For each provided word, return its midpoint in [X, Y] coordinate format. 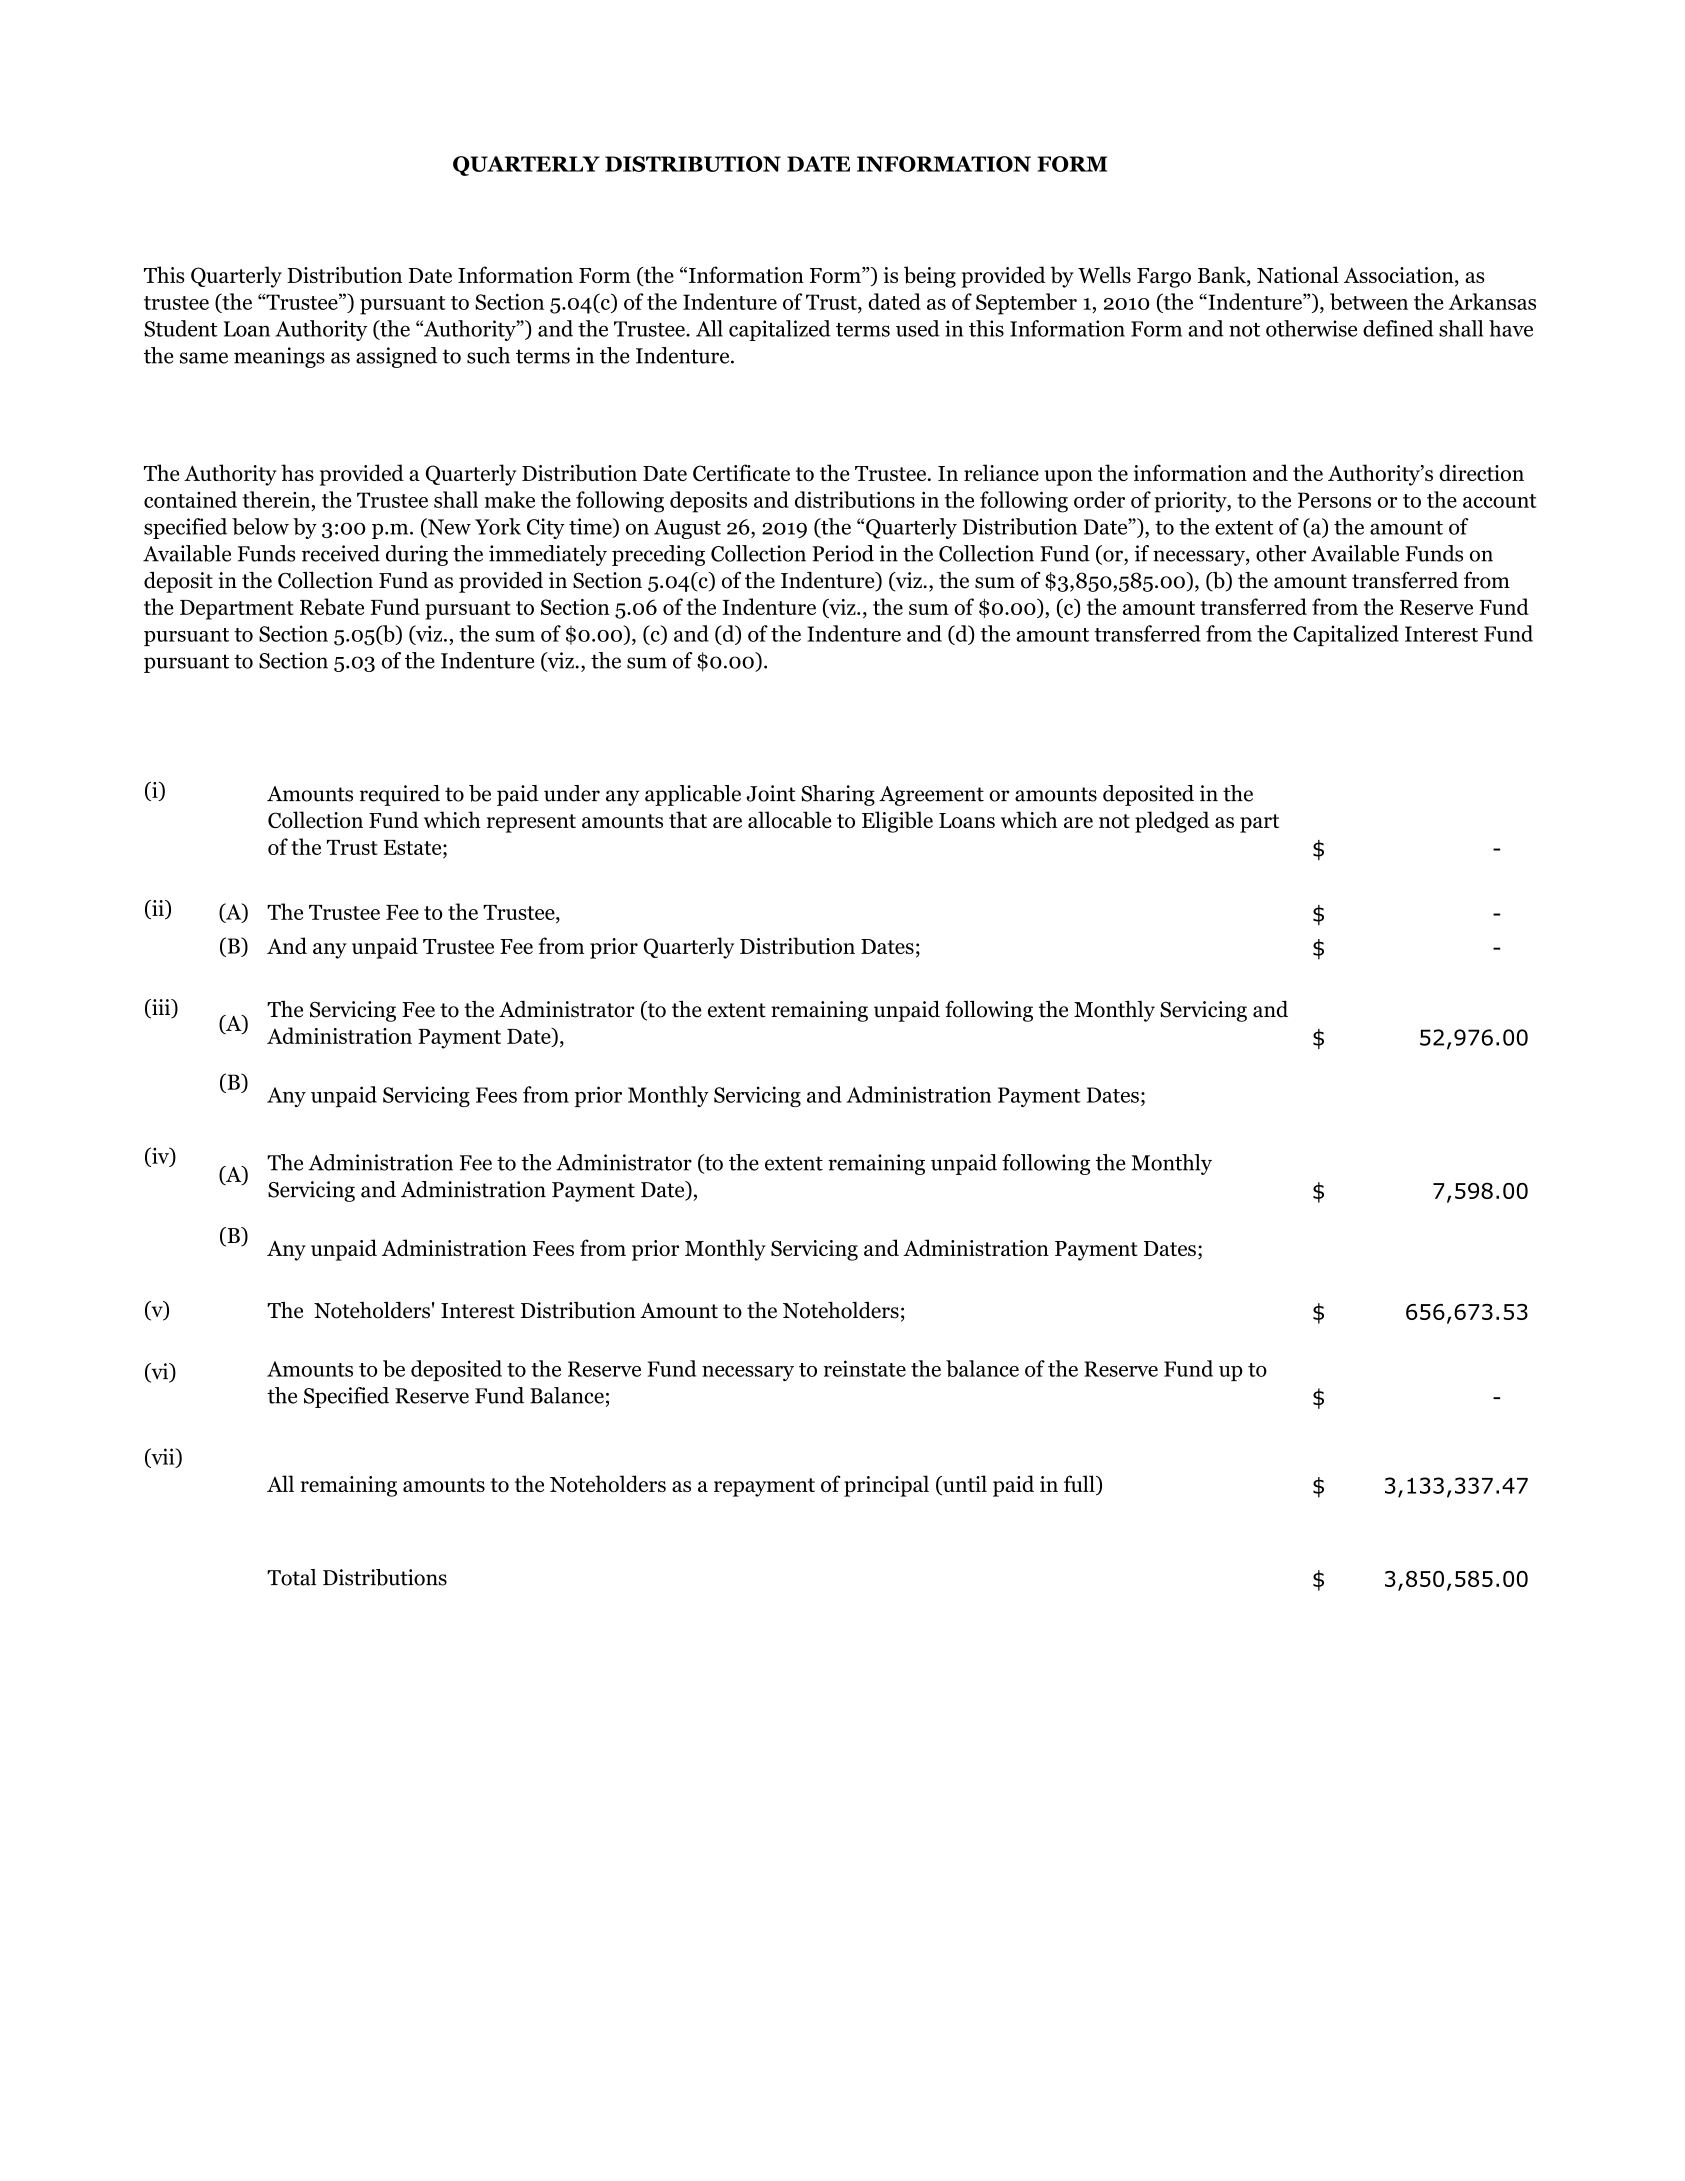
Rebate [332, 606]
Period [843, 553]
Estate [414, 847]
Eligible [897, 822]
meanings [279, 357]
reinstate [865, 1368]
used [918, 328]
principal [886, 1486]
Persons [1334, 500]
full [1080, 1485]
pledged [1172, 822]
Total [291, 1577]
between [1369, 301]
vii [163, 1457]
